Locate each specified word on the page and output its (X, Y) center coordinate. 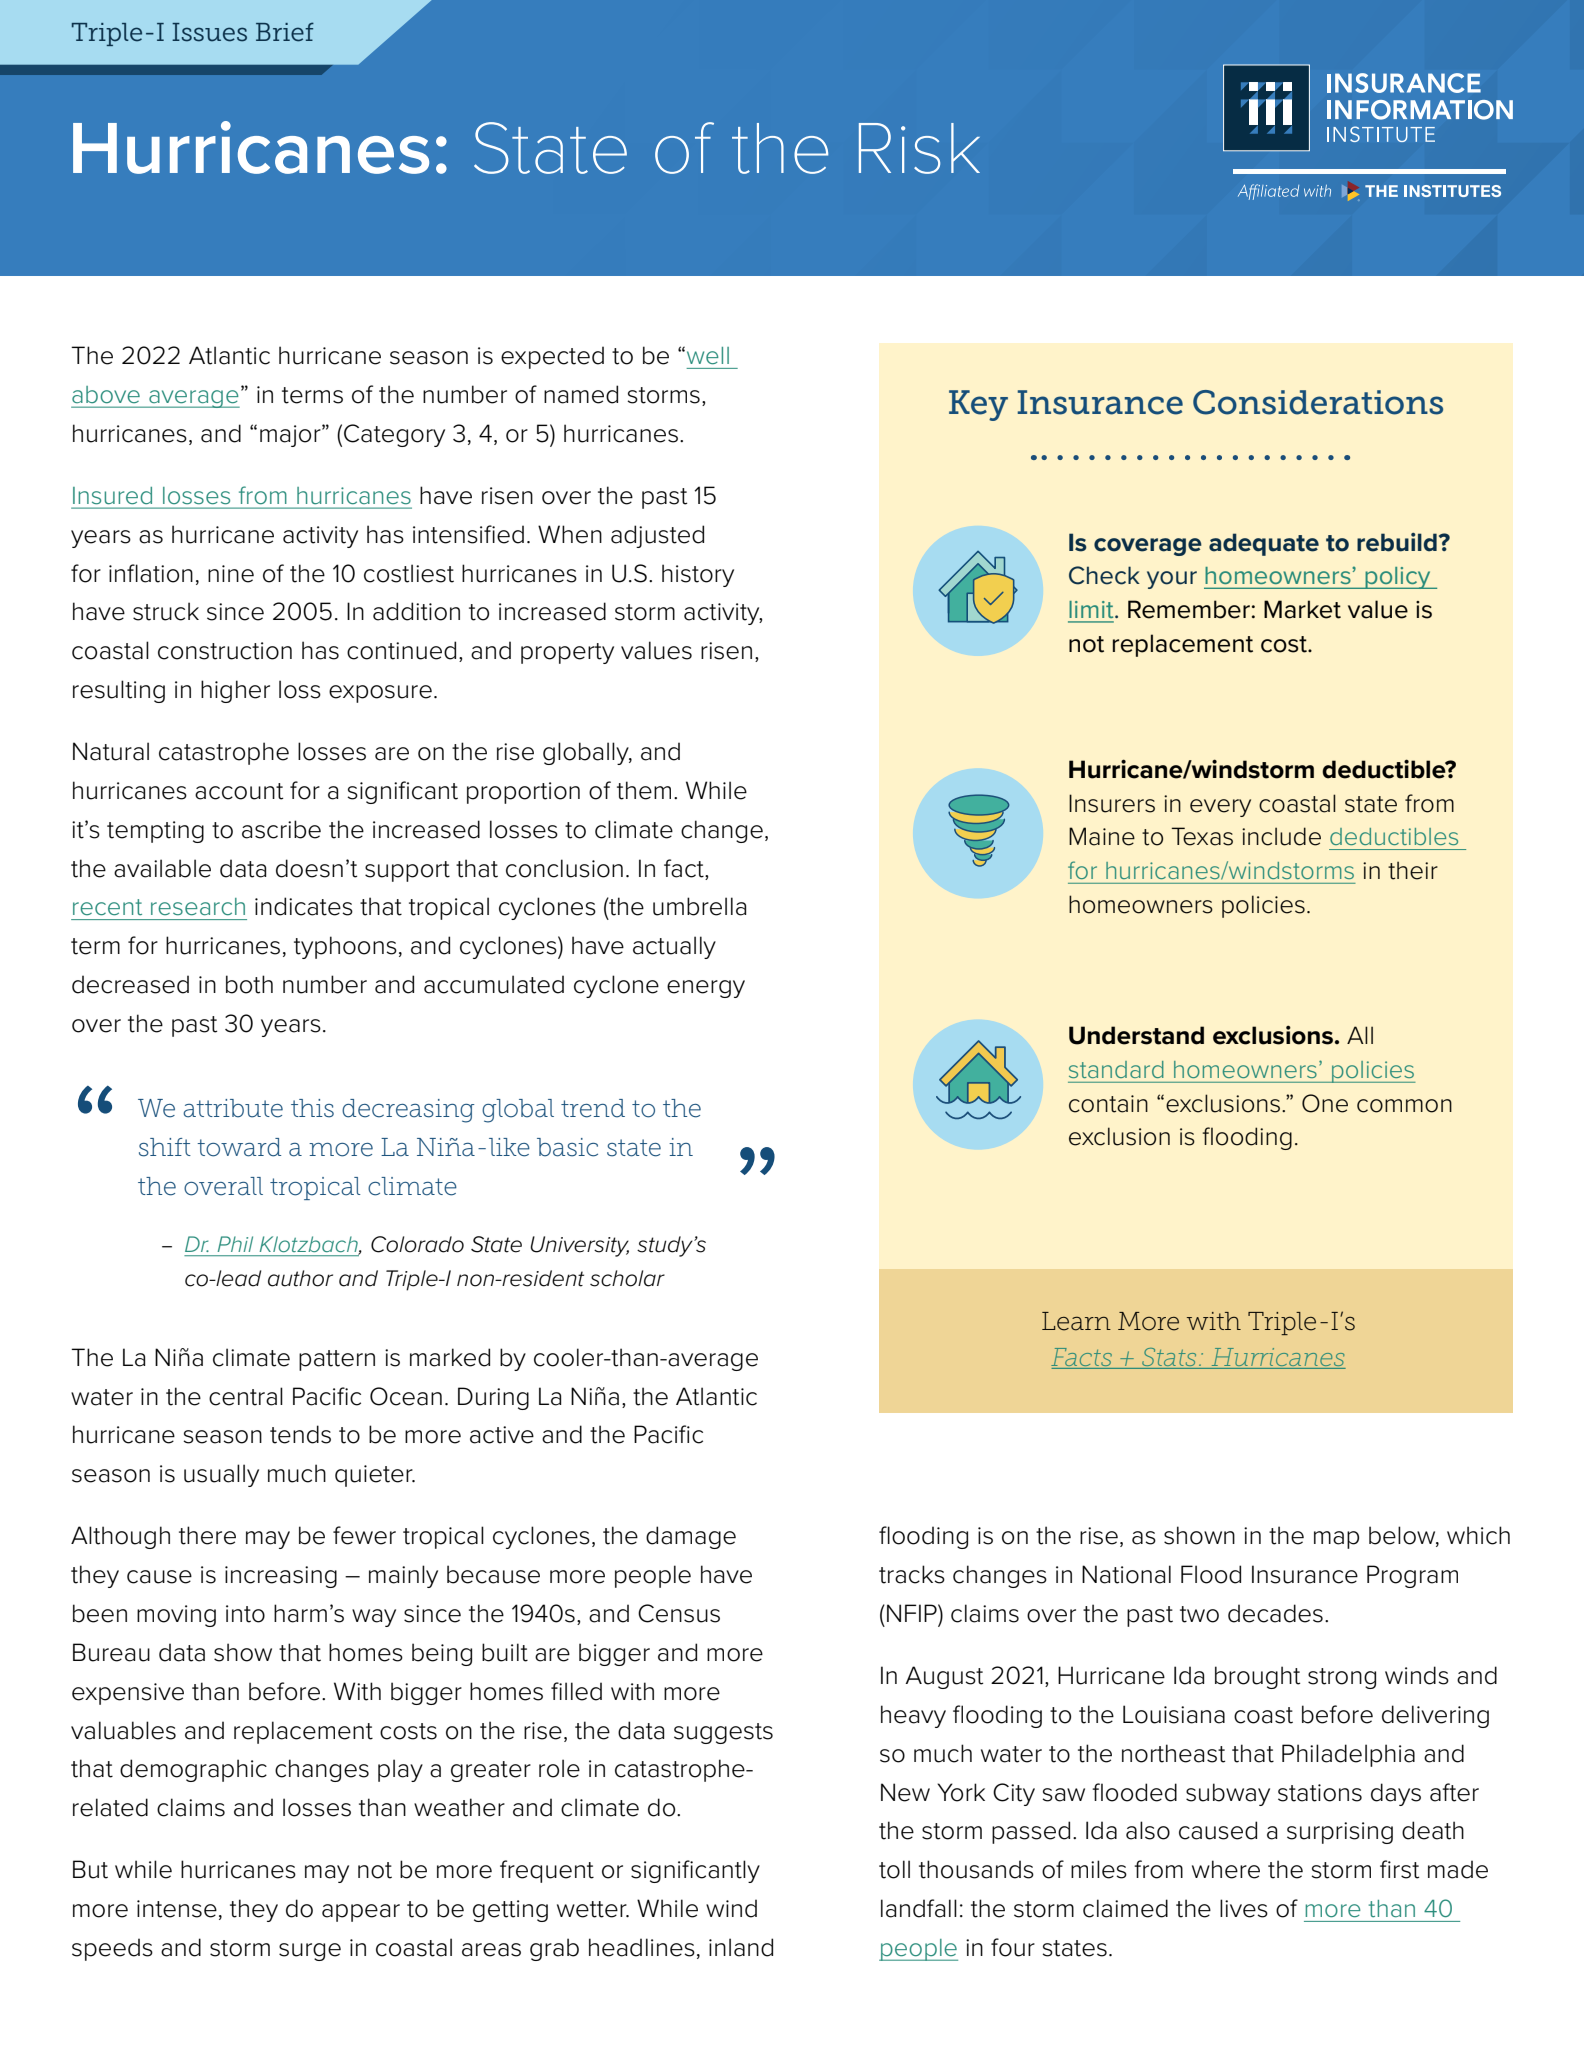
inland (741, 1947)
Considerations (1318, 402)
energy (706, 989)
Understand (1136, 1035)
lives (1244, 1908)
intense (177, 1909)
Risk (919, 148)
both (249, 984)
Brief (285, 32)
